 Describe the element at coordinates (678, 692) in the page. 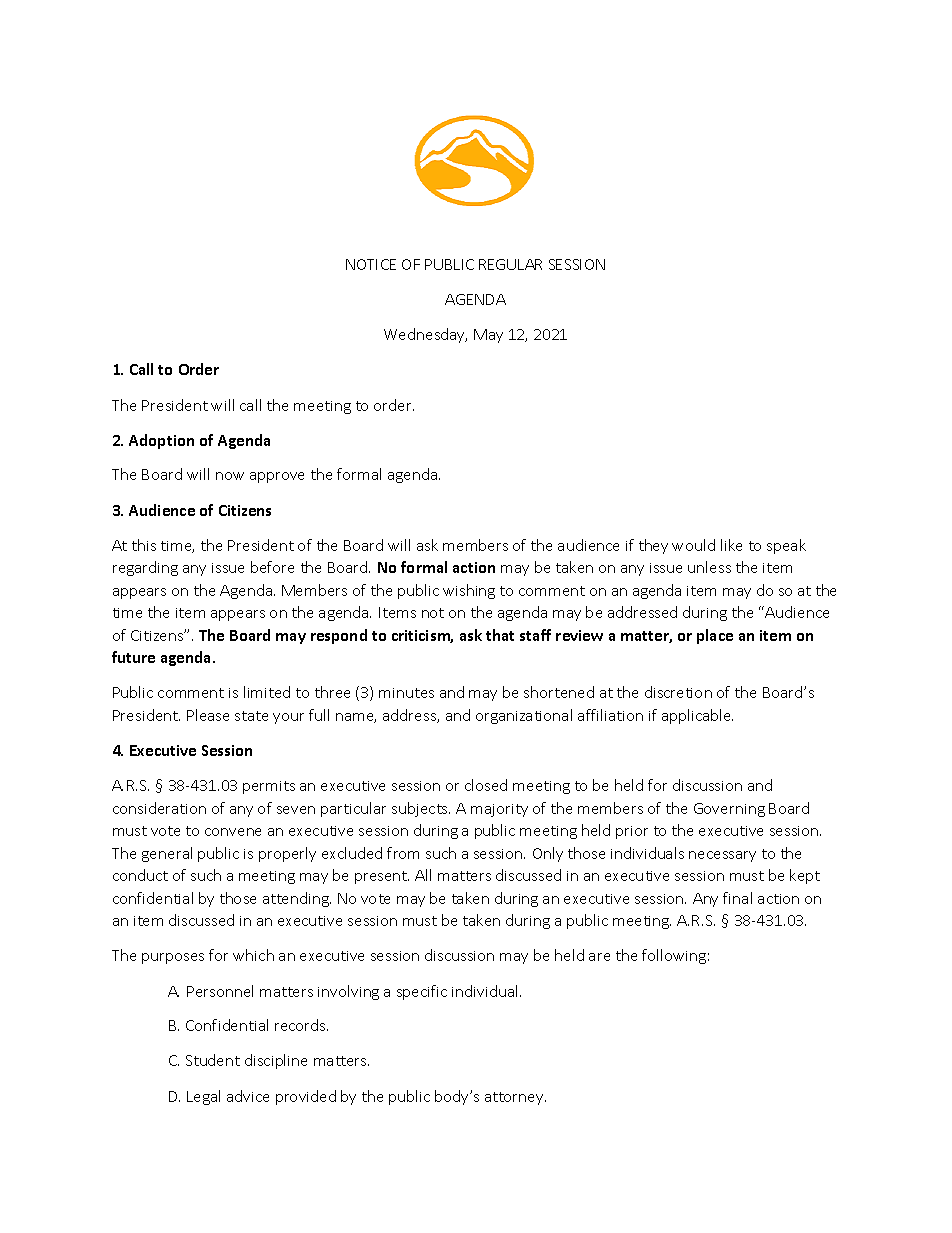

I see `discretion` at that location.
